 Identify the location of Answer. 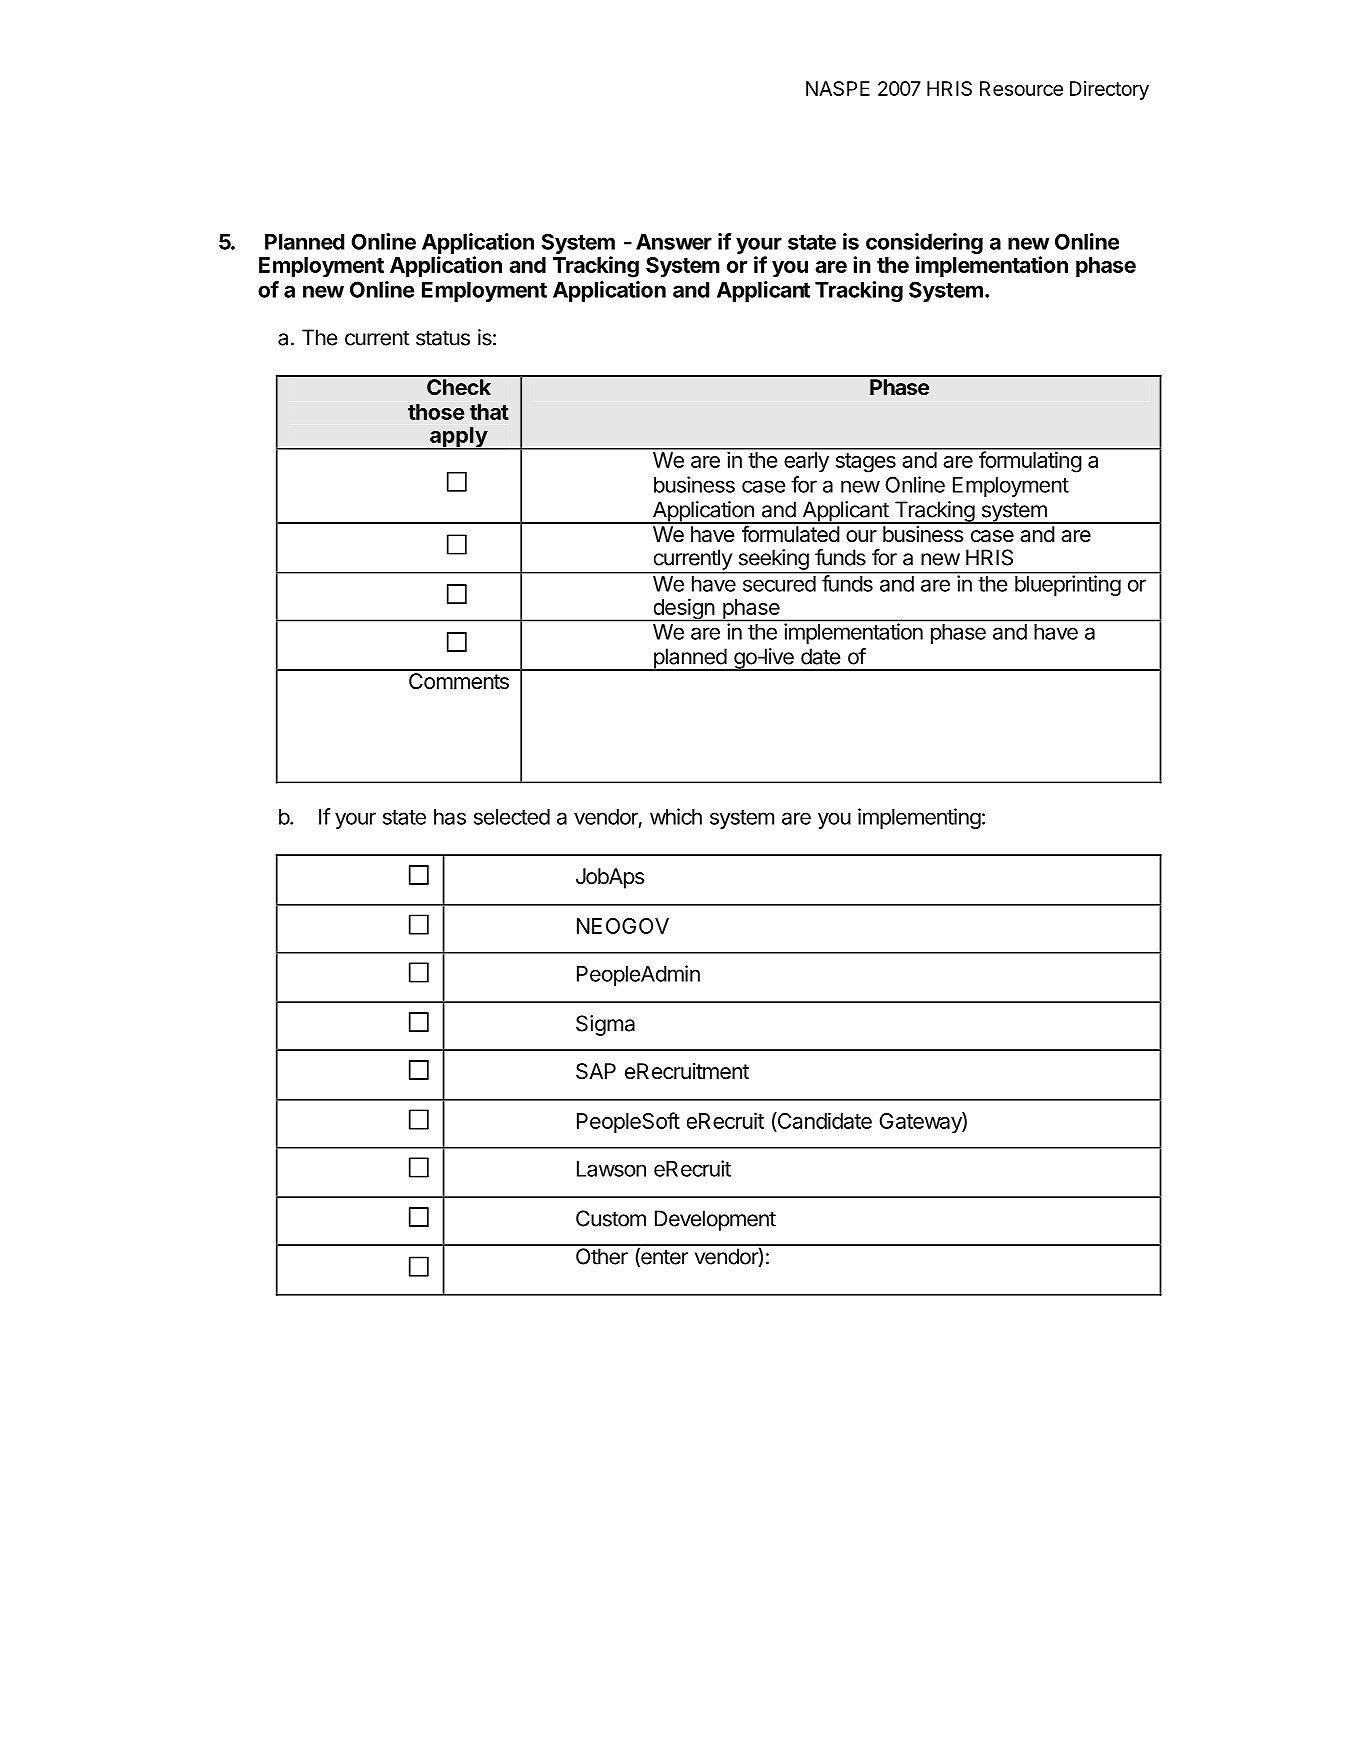
(674, 242).
